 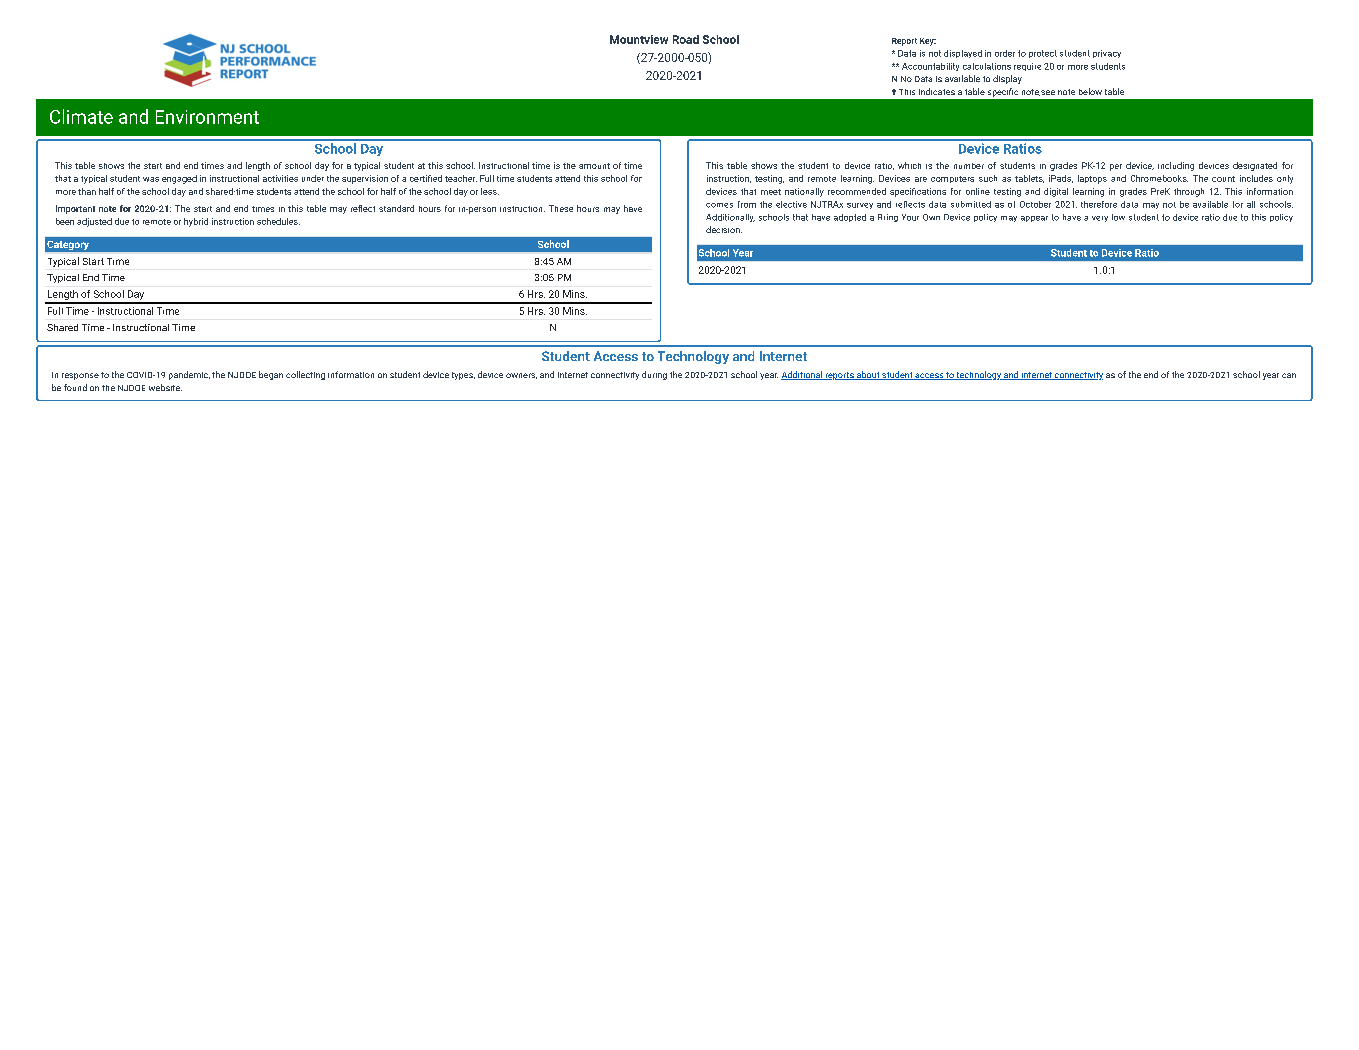 What do you see at coordinates (207, 117) in the image?
I see `Environment` at bounding box center [207, 117].
